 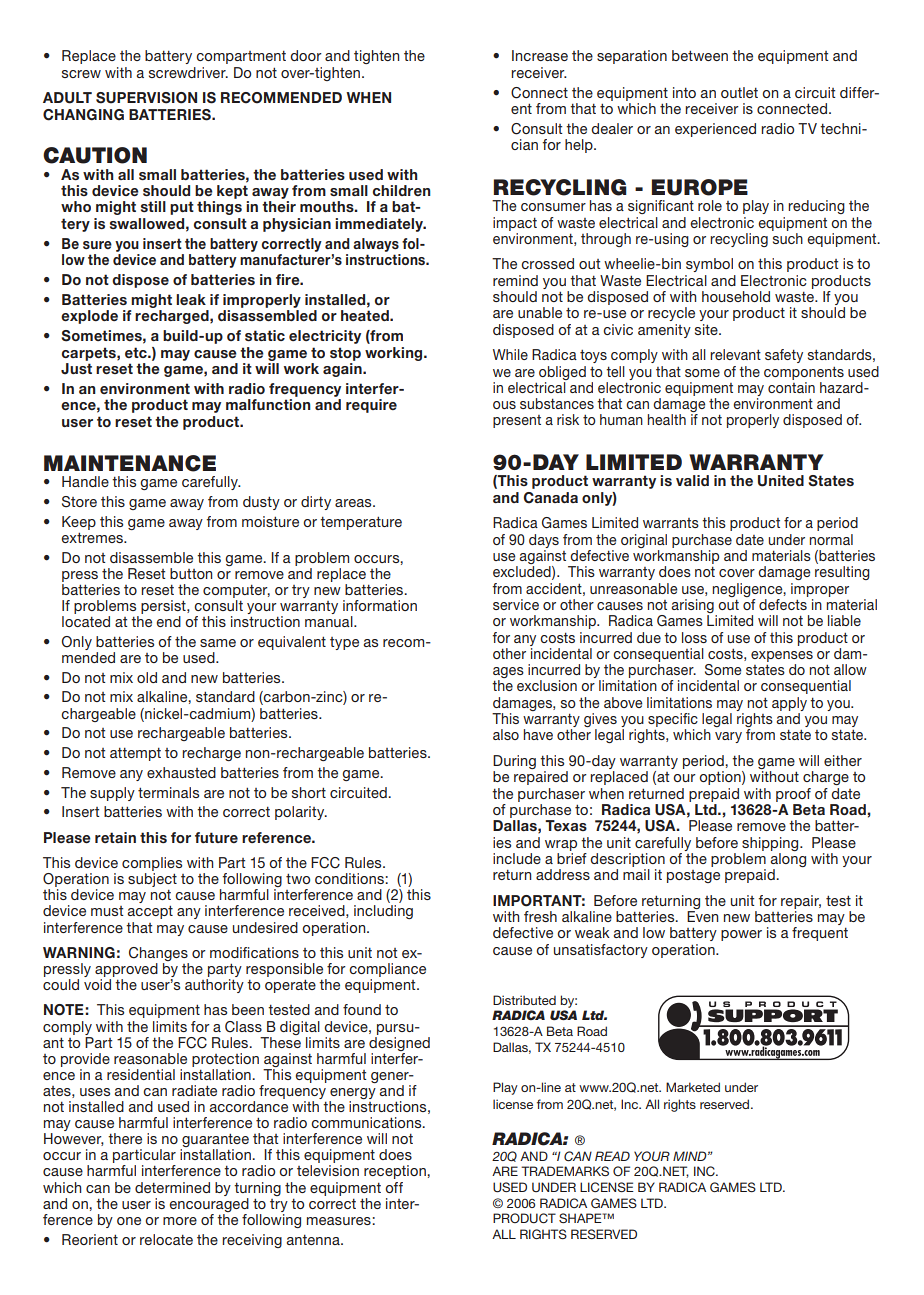 I want to click on valid, so click(x=692, y=480).
